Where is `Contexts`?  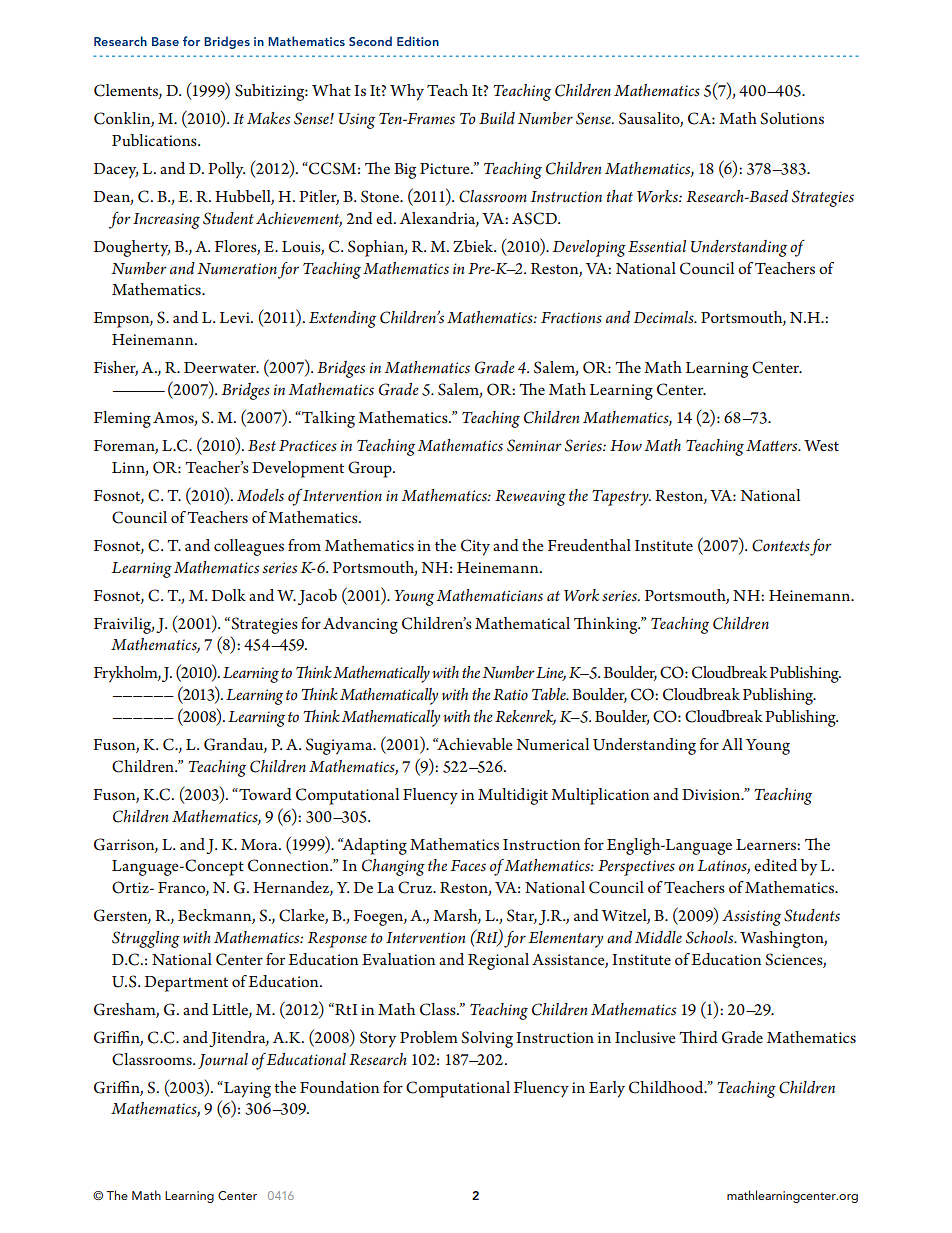
Contexts is located at coordinates (781, 545).
